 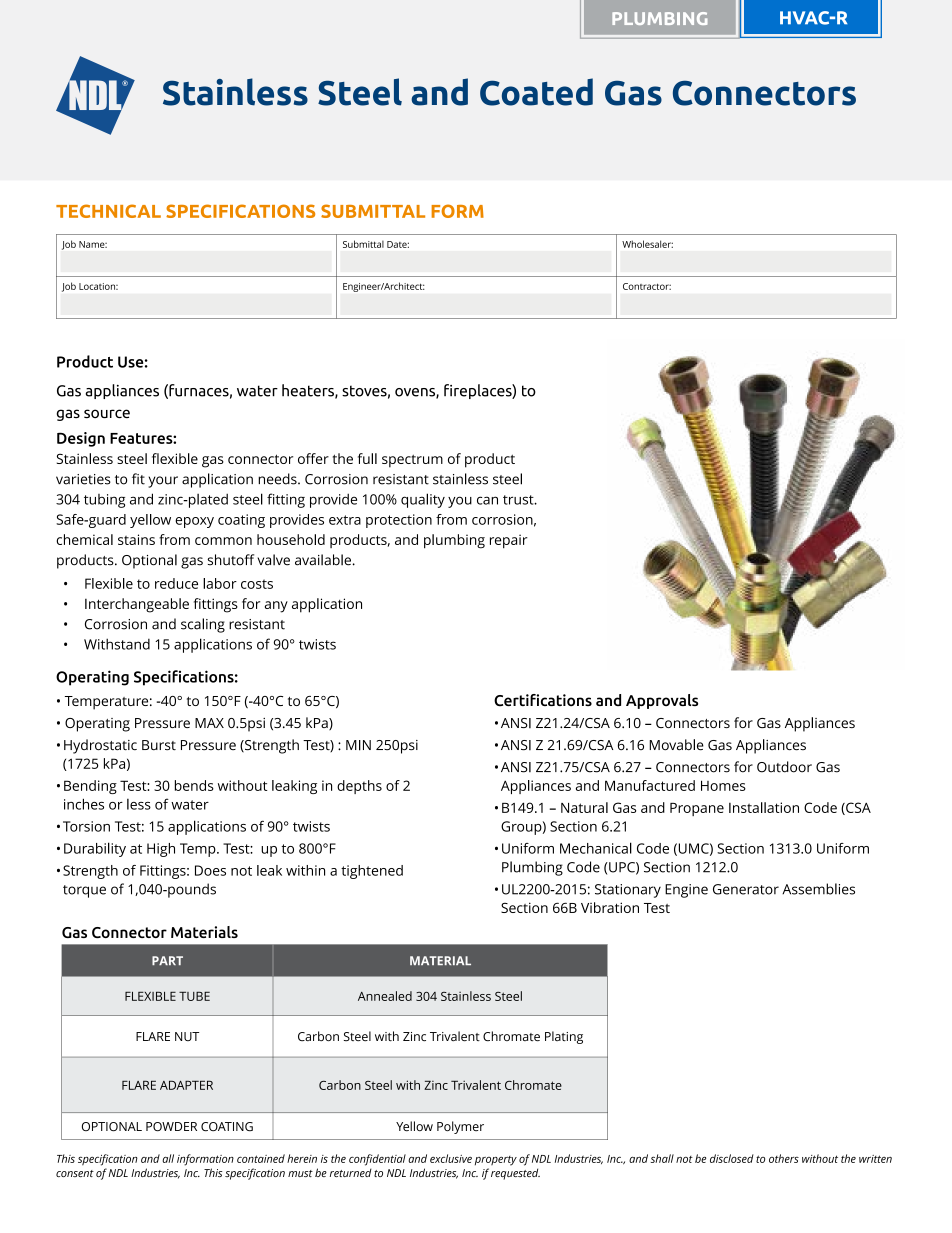 I want to click on Coated, so click(x=536, y=92).
